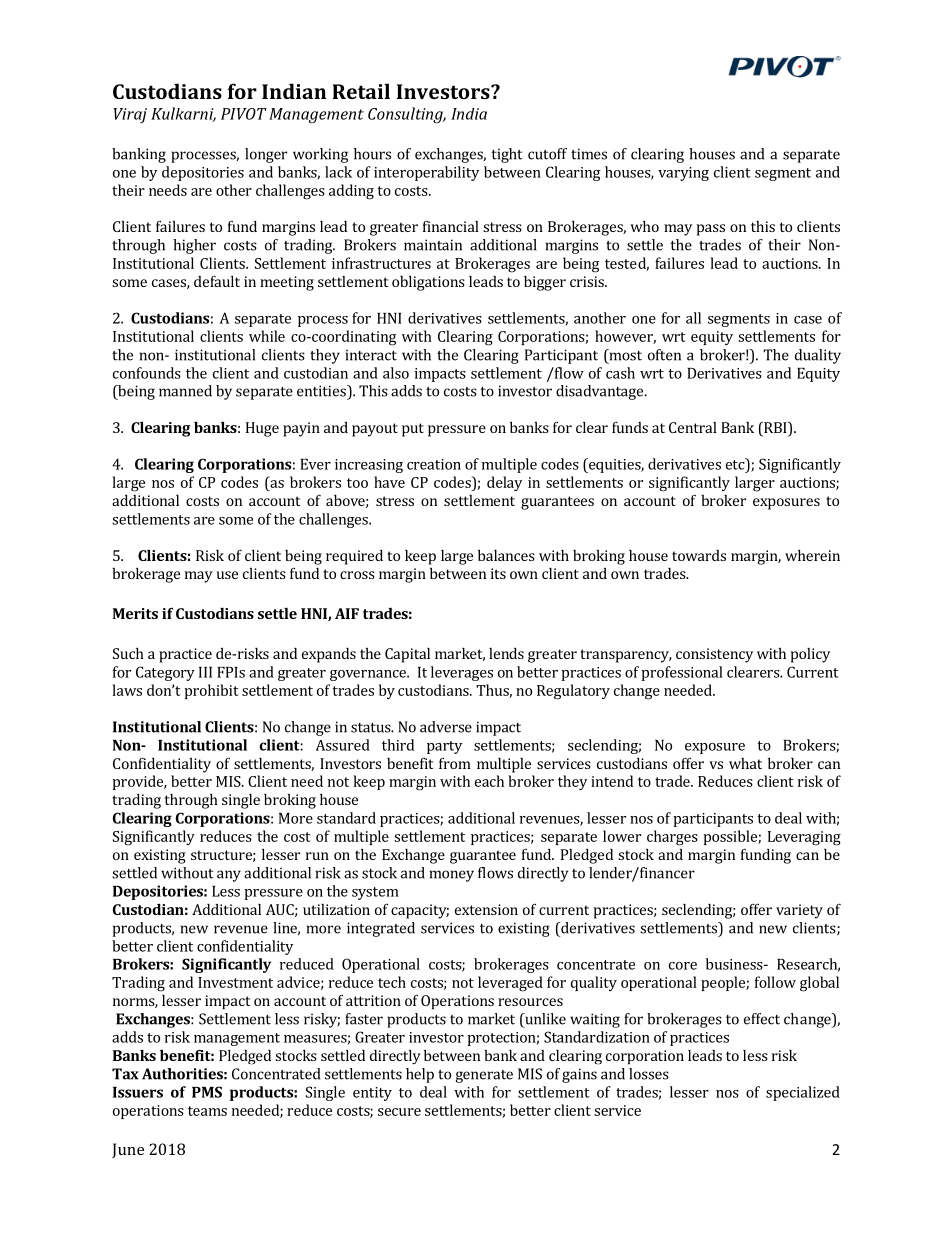 Image resolution: width=952 pixels, height=1233 pixels. What do you see at coordinates (207, 1111) in the document?
I see `teams` at bounding box center [207, 1111].
